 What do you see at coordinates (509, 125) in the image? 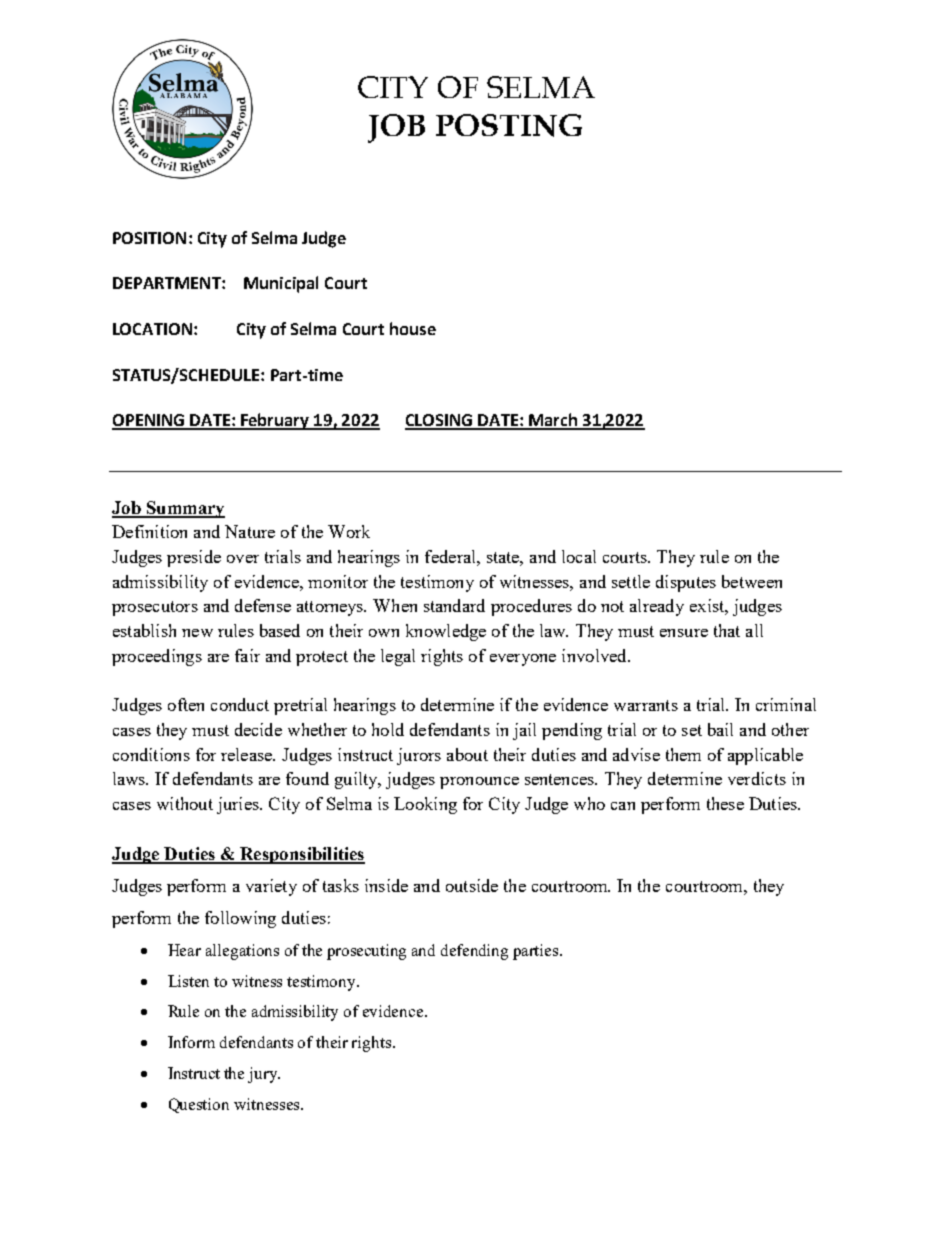
I see `POSTING` at bounding box center [509, 125].
